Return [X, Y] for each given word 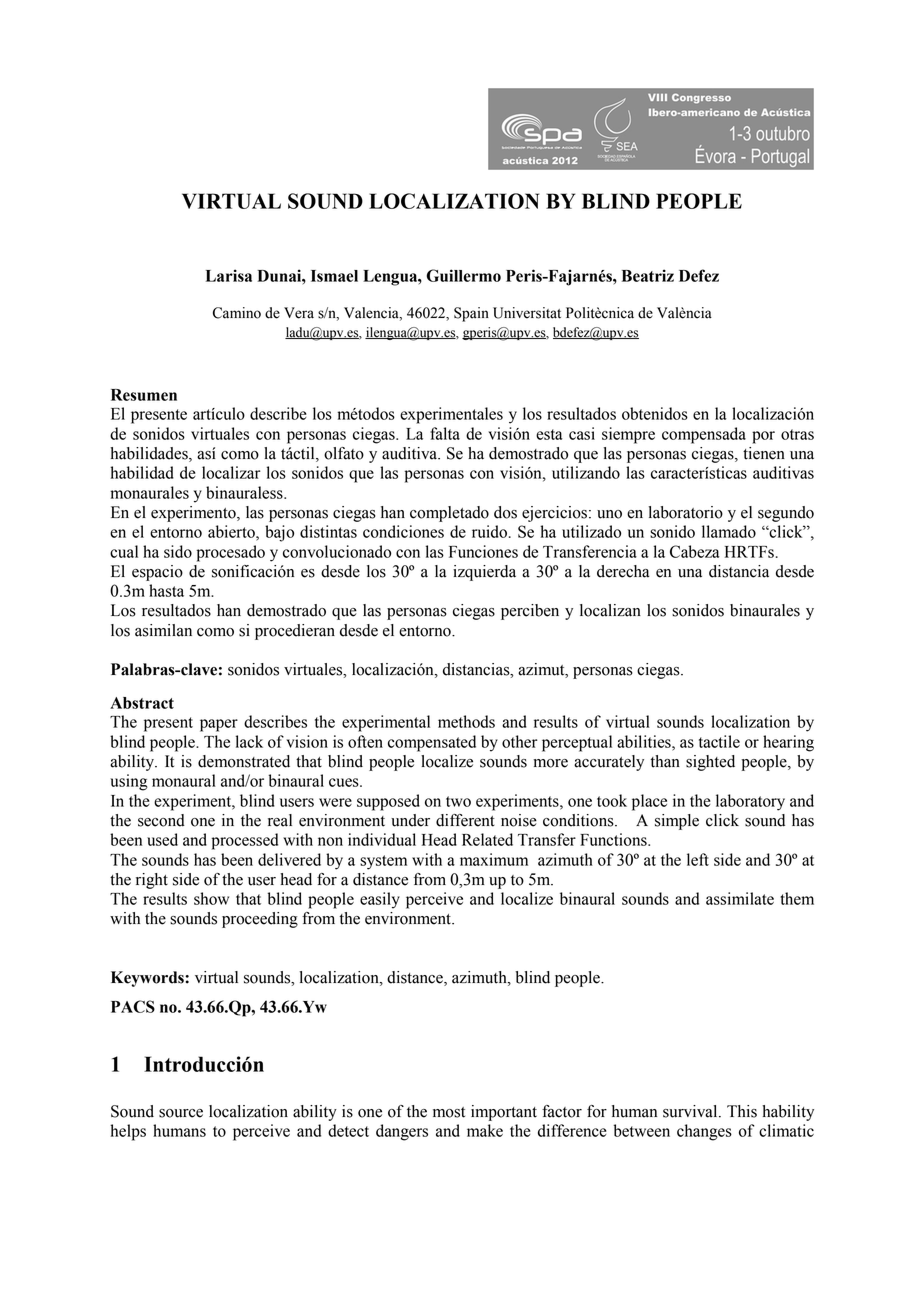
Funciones [483, 551]
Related [487, 839]
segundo [786, 514]
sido [178, 551]
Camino [237, 313]
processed [245, 841]
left [698, 859]
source [181, 1113]
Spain [471, 314]
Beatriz [648, 275]
